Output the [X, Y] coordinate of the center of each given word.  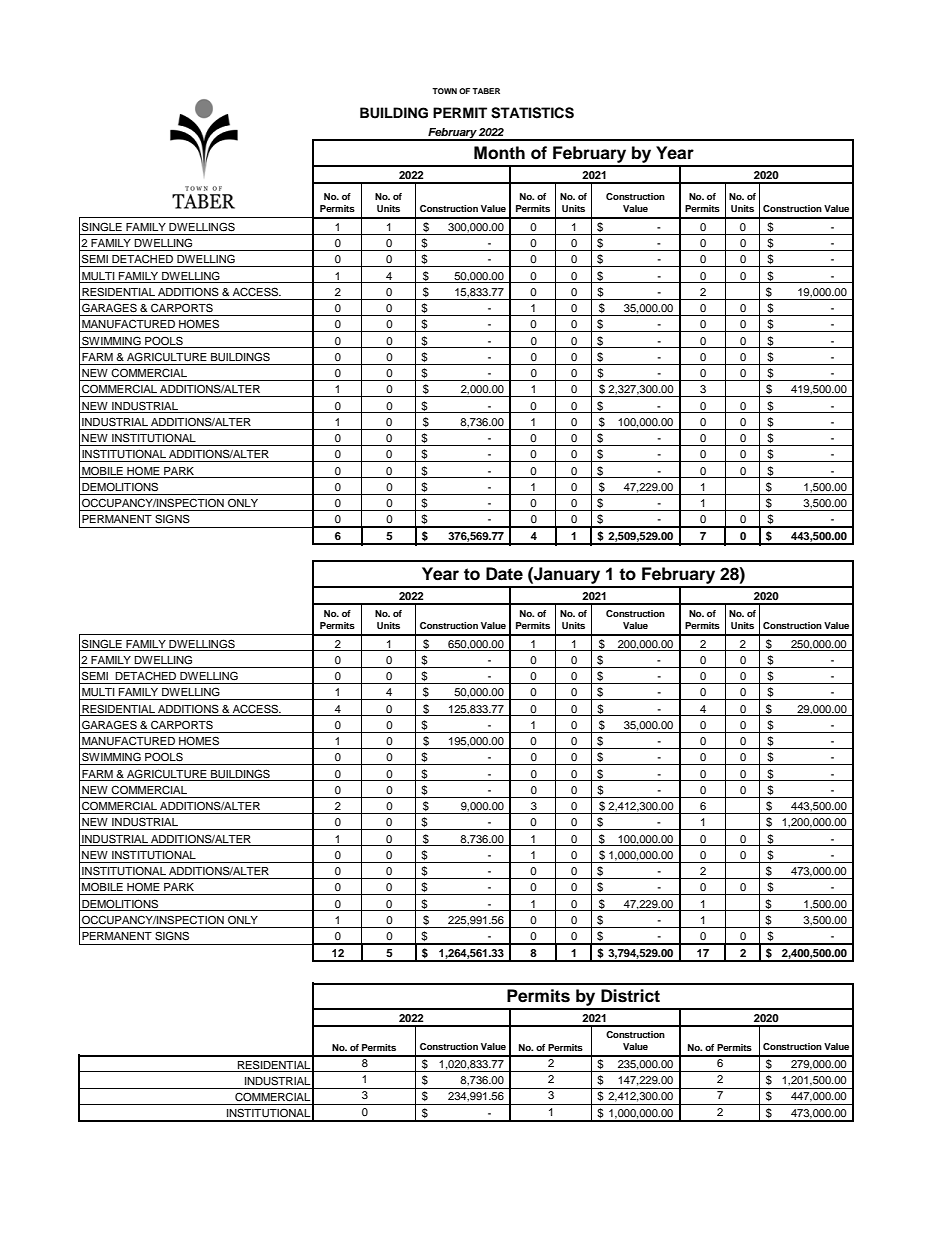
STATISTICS [532, 113]
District [630, 996]
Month [499, 153]
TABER [486, 91]
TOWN [444, 91]
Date [504, 574]
